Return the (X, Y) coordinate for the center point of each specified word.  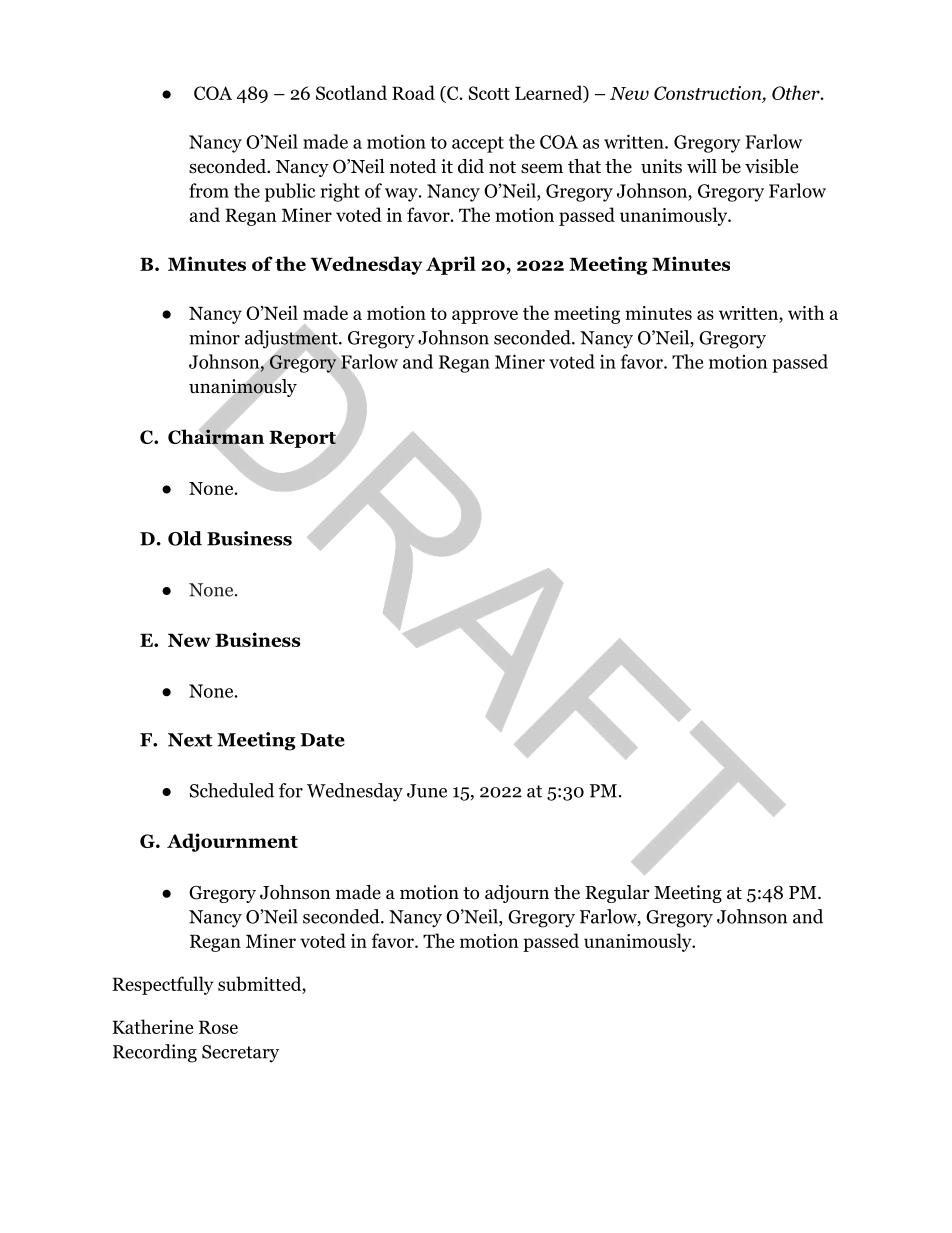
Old (185, 538)
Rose (218, 1027)
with (806, 312)
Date (322, 740)
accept (478, 144)
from (209, 190)
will (702, 166)
